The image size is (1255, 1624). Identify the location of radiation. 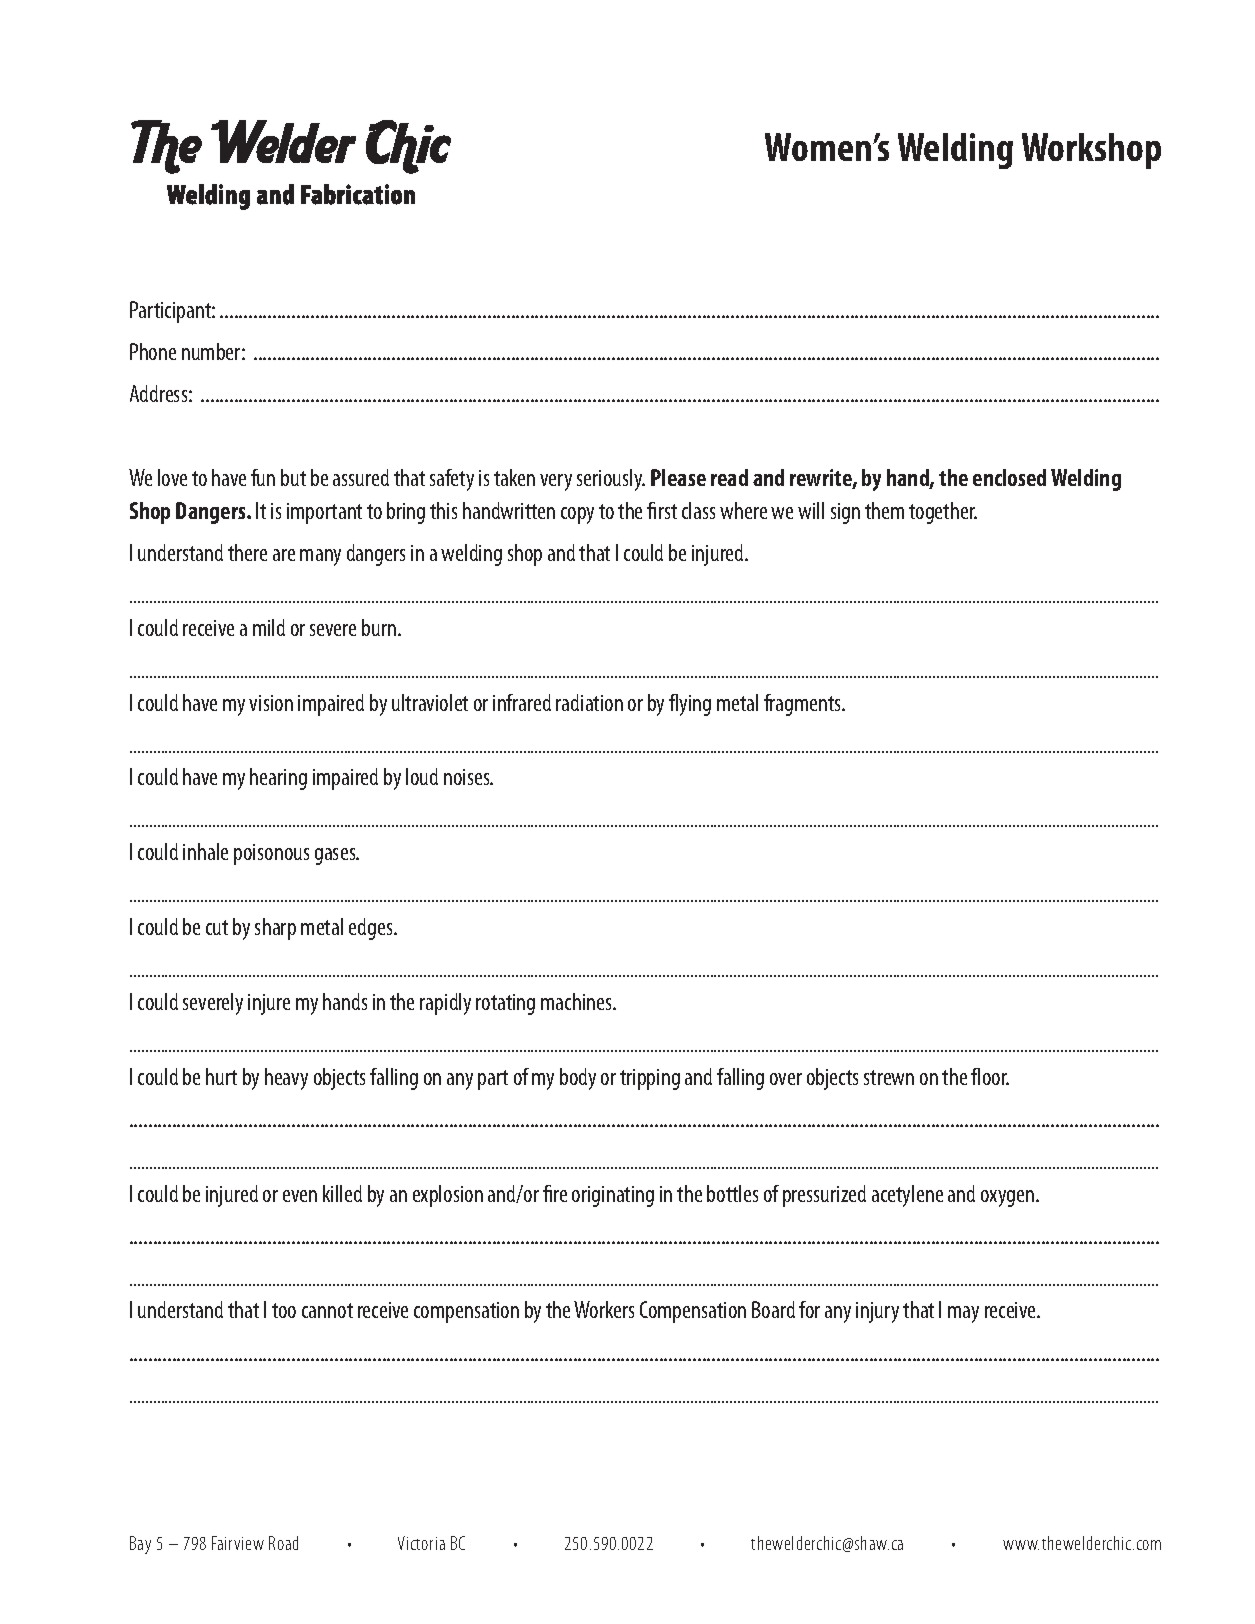
(589, 702).
